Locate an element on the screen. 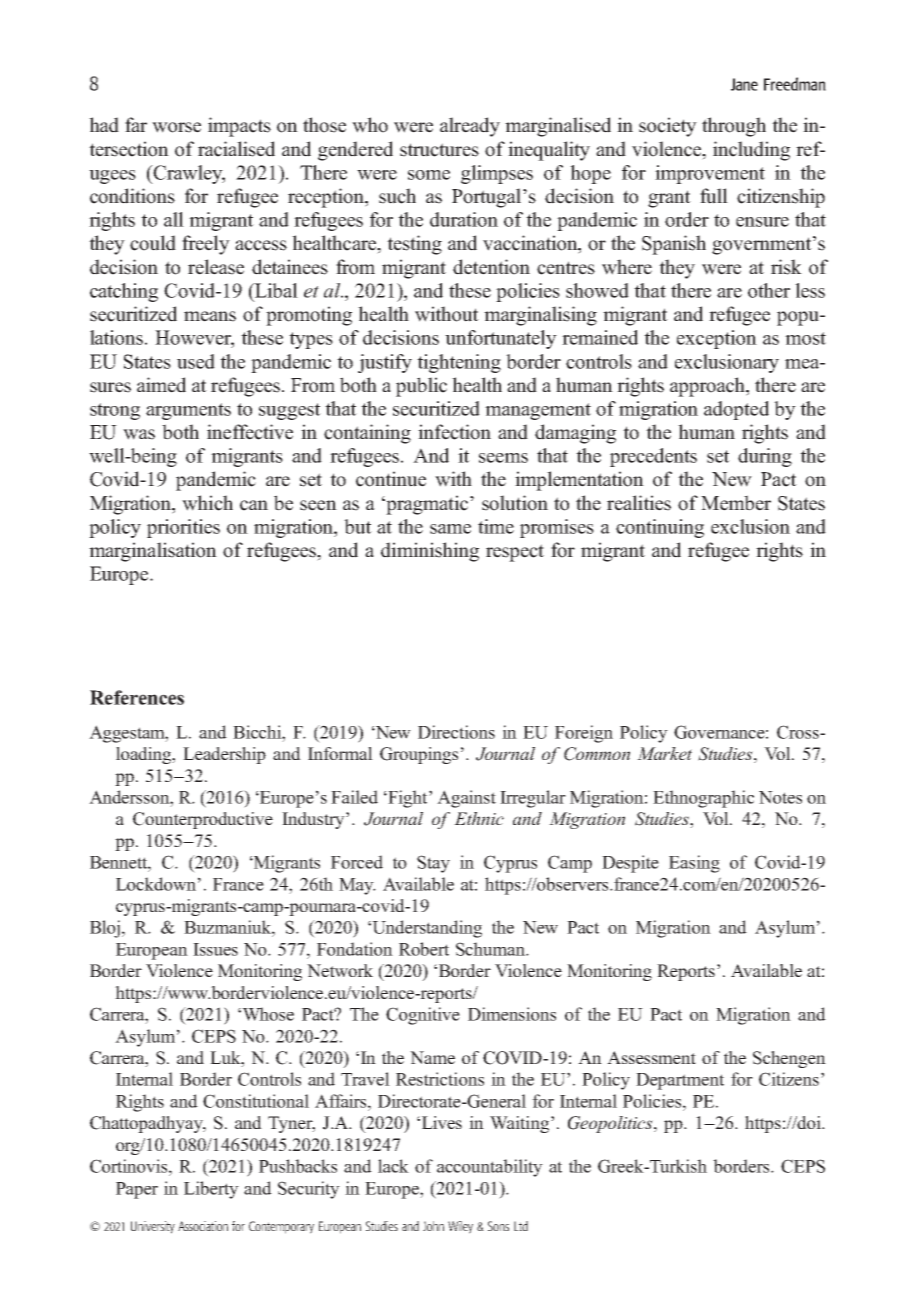 The width and height of the screenshot is (915, 1316). through is located at coordinates (734, 127).
